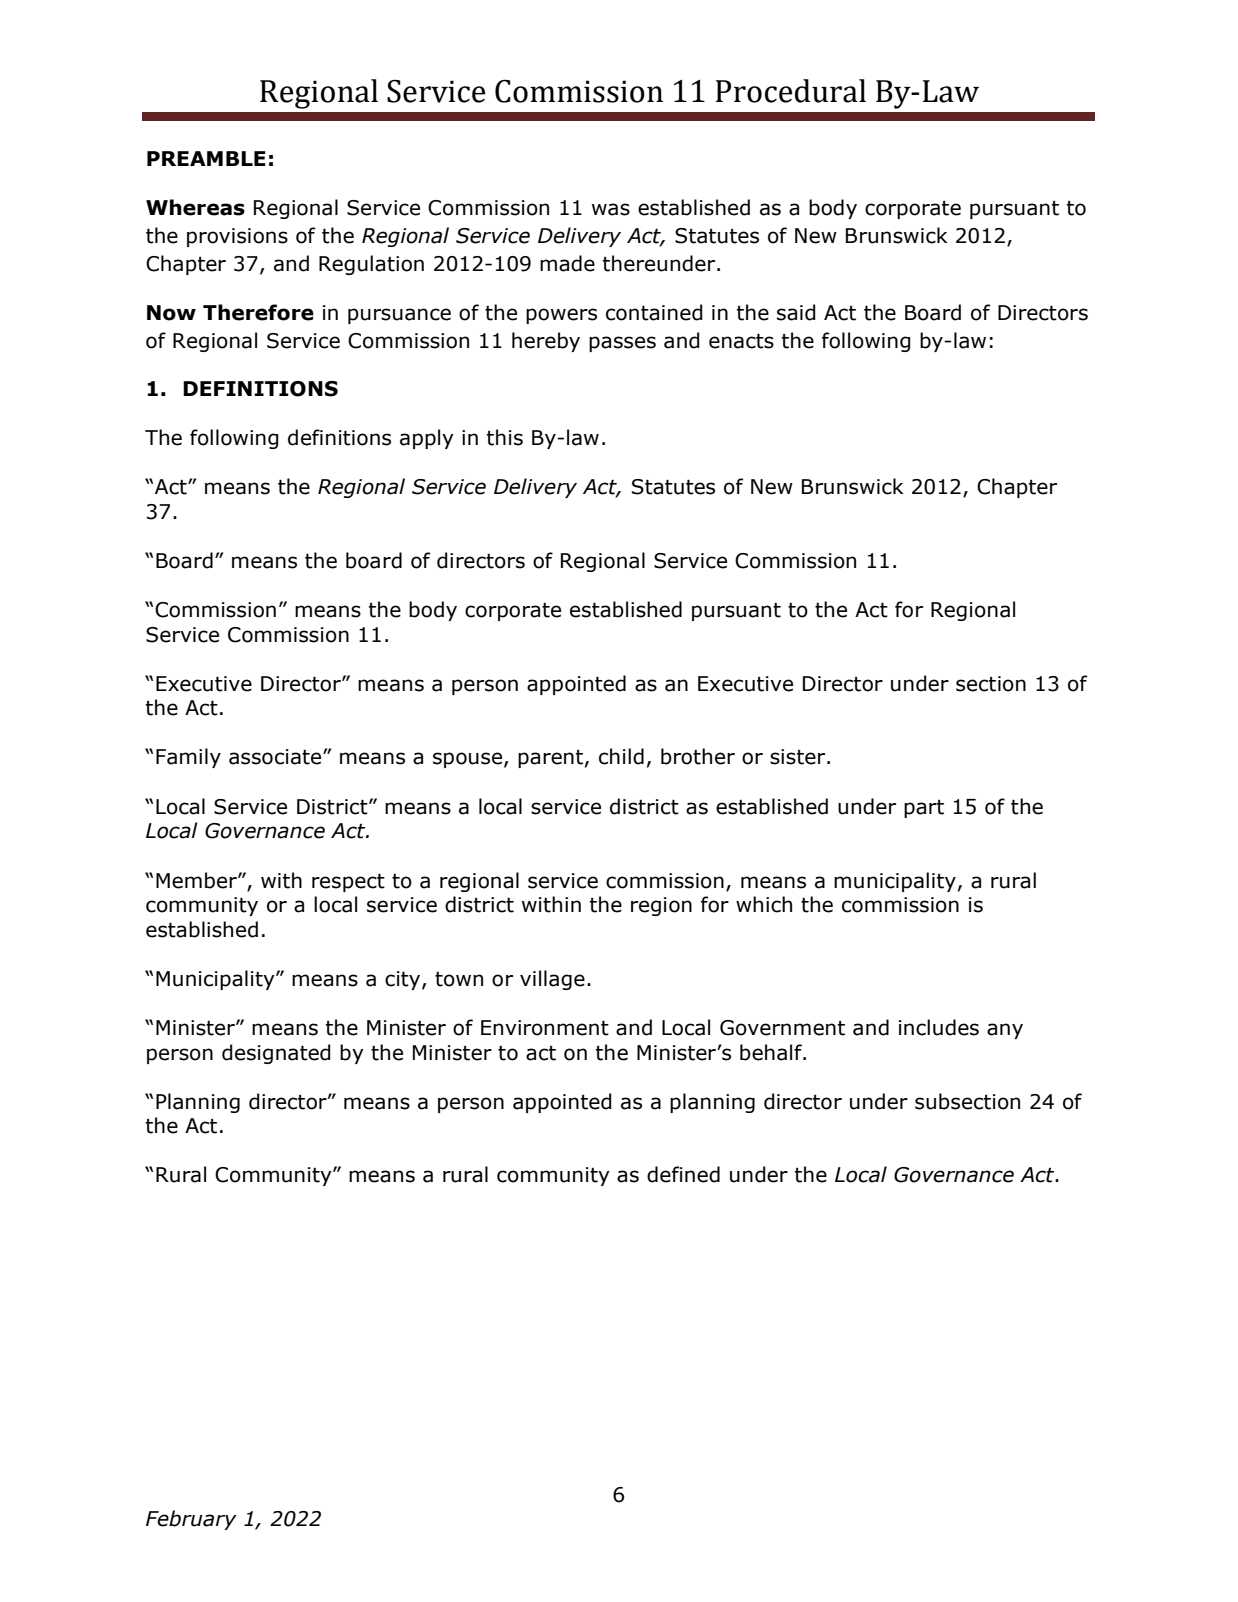  Describe the element at coordinates (611, 209) in the screenshot. I see `was` at that location.
